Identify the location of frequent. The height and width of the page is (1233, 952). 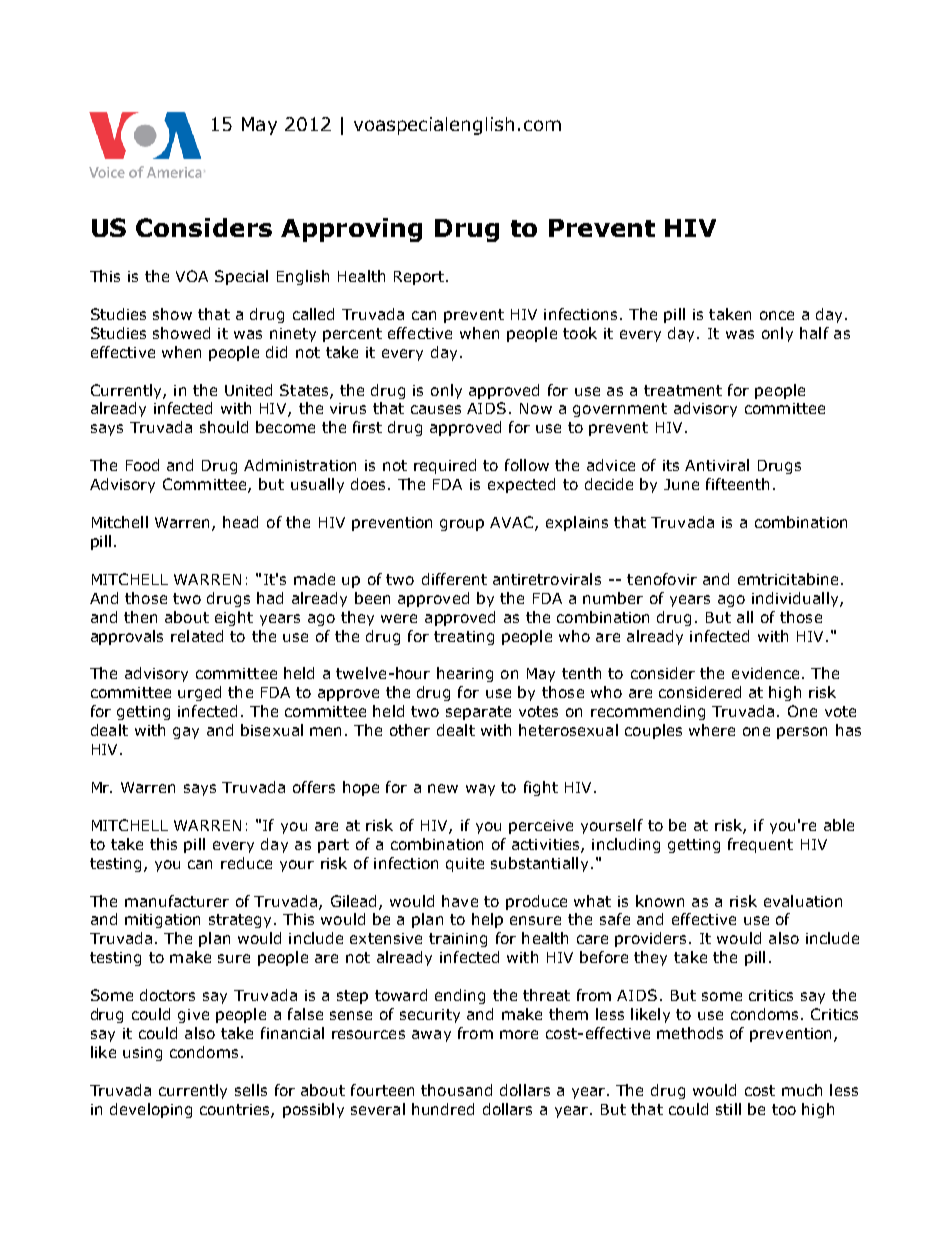
(760, 845).
